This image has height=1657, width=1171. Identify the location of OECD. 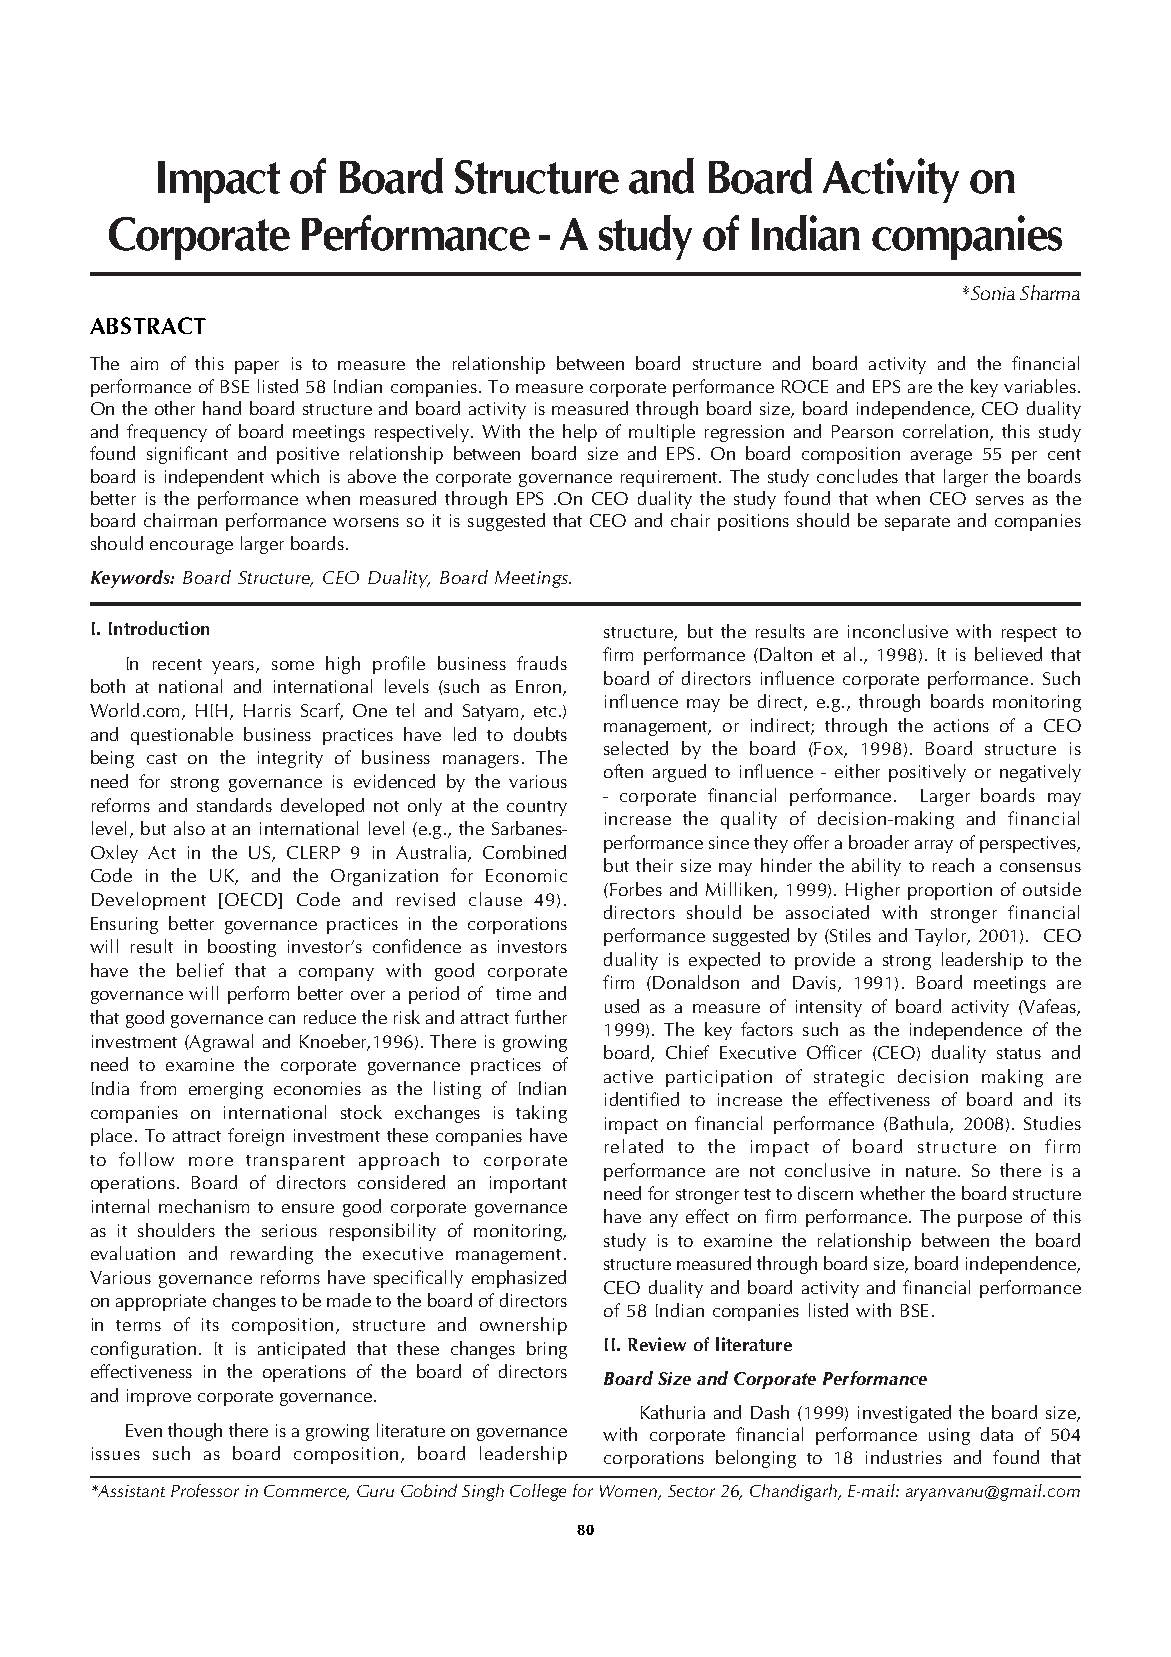
(250, 901).
